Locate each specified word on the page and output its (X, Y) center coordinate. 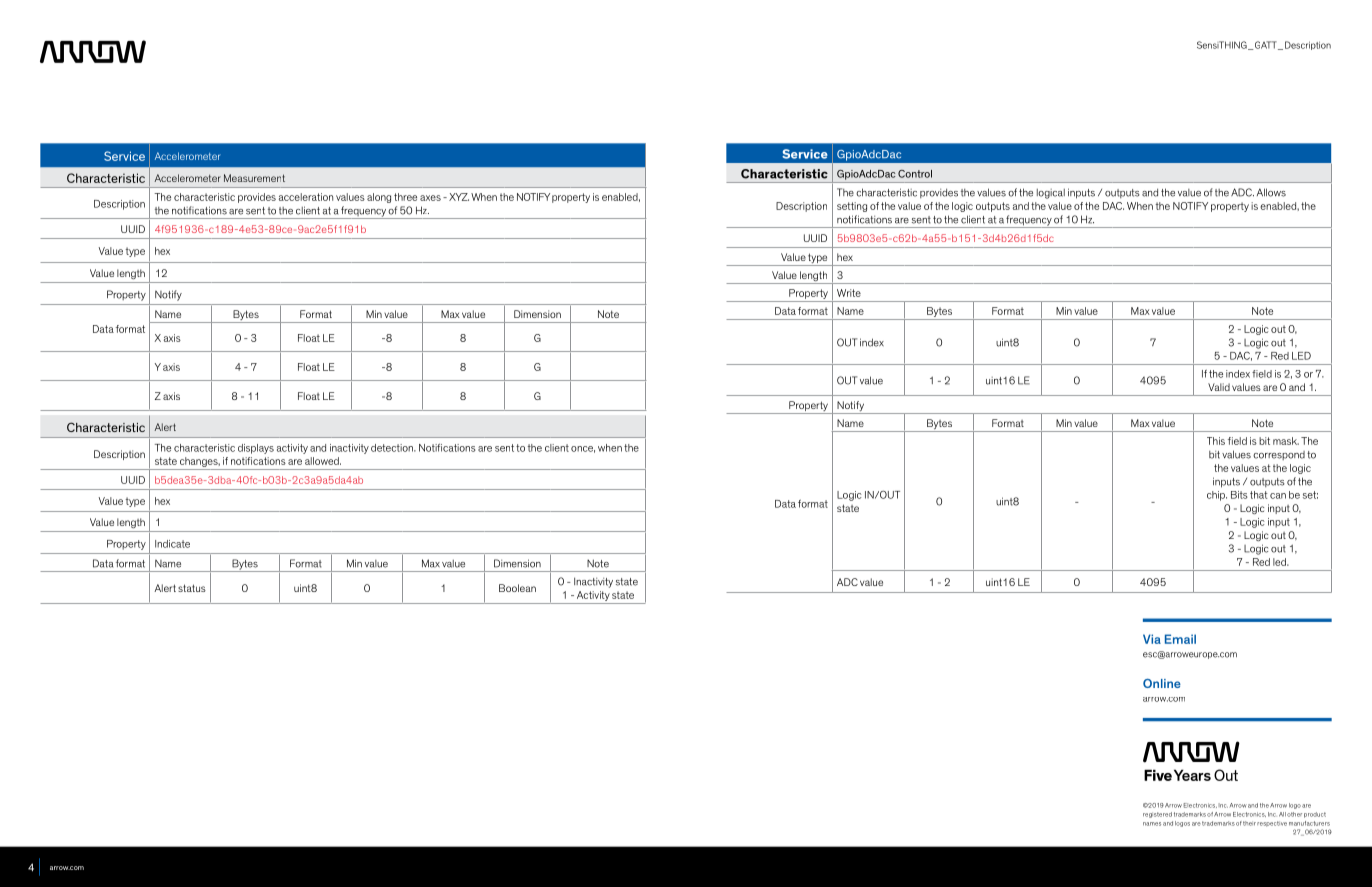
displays (256, 449)
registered (1157, 815)
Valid (1219, 387)
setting (852, 207)
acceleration (306, 197)
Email (1180, 639)
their (1249, 823)
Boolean (517, 588)
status (192, 588)
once (583, 449)
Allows (1271, 192)
